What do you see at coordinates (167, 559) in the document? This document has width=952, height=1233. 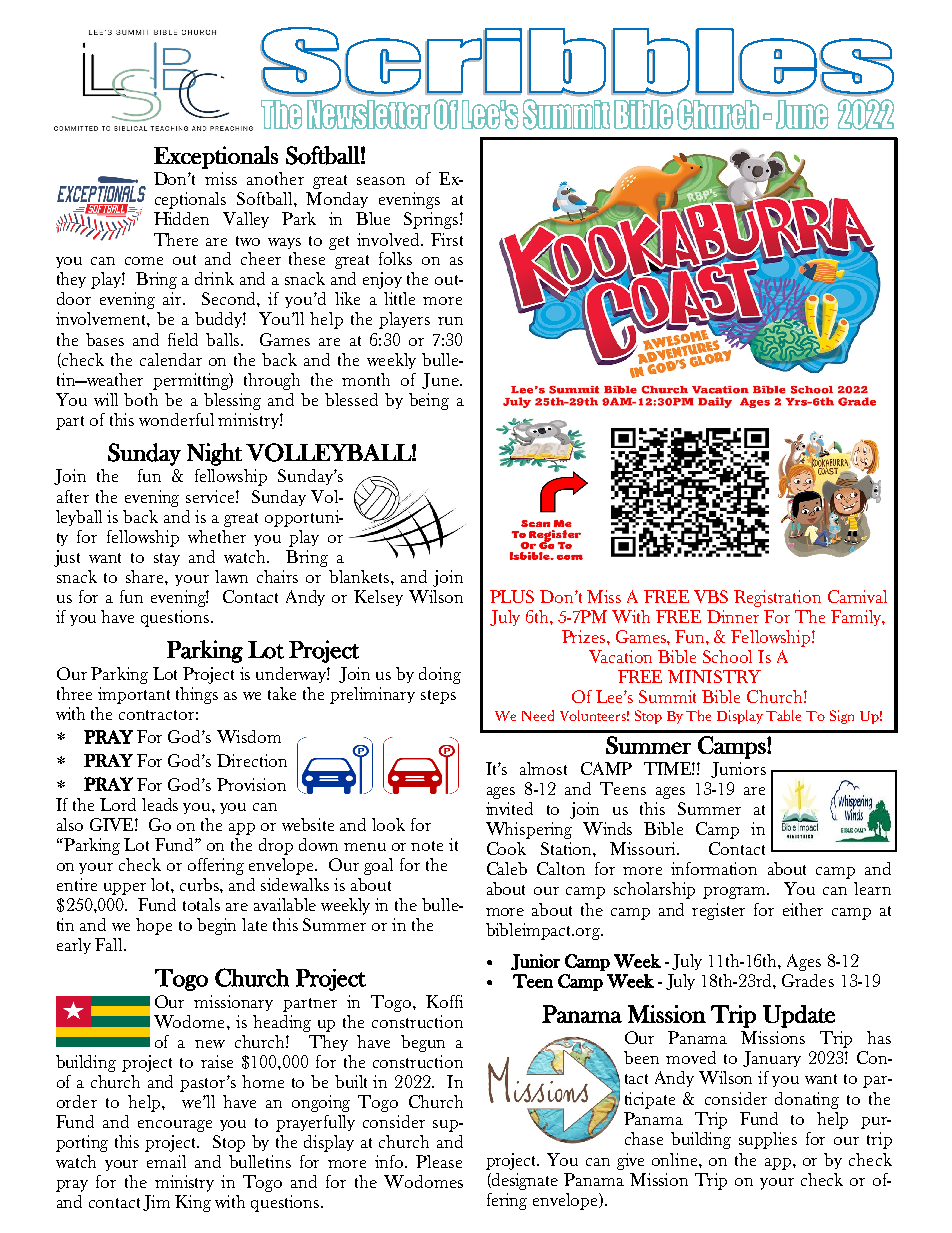 I see `stay` at bounding box center [167, 559].
